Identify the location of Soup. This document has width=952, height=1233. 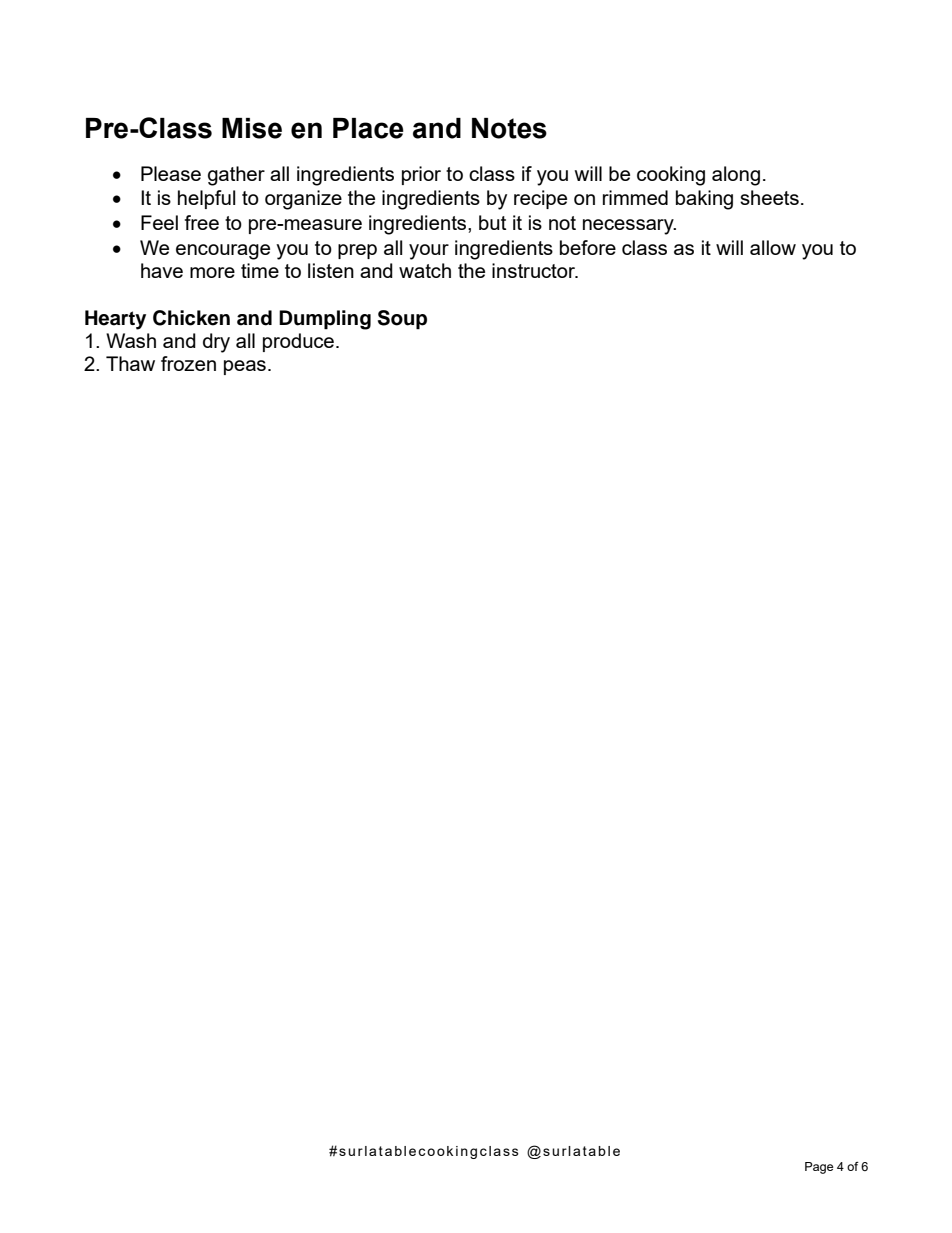
(402, 320).
